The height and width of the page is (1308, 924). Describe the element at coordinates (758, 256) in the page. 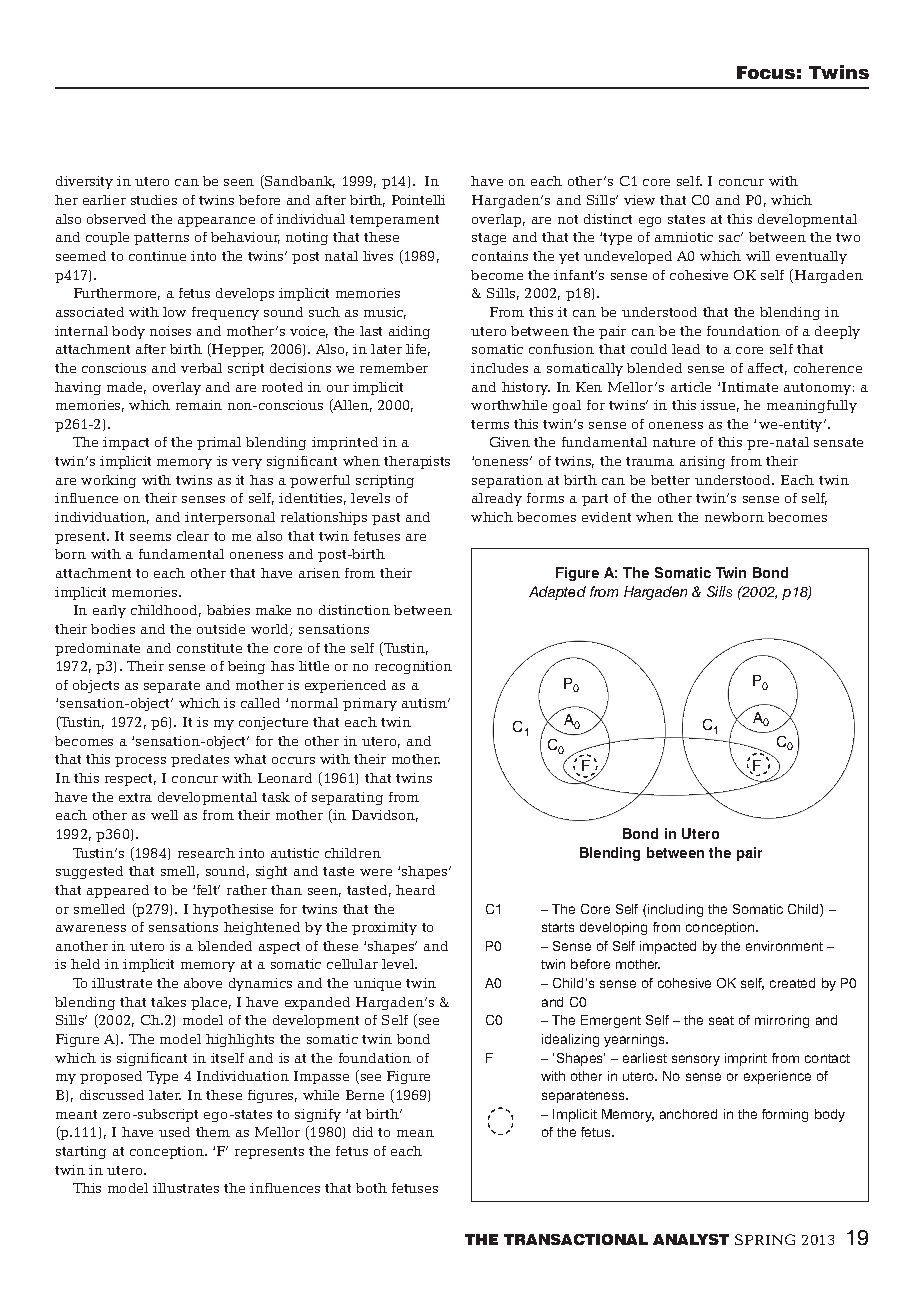

I see `will` at that location.
